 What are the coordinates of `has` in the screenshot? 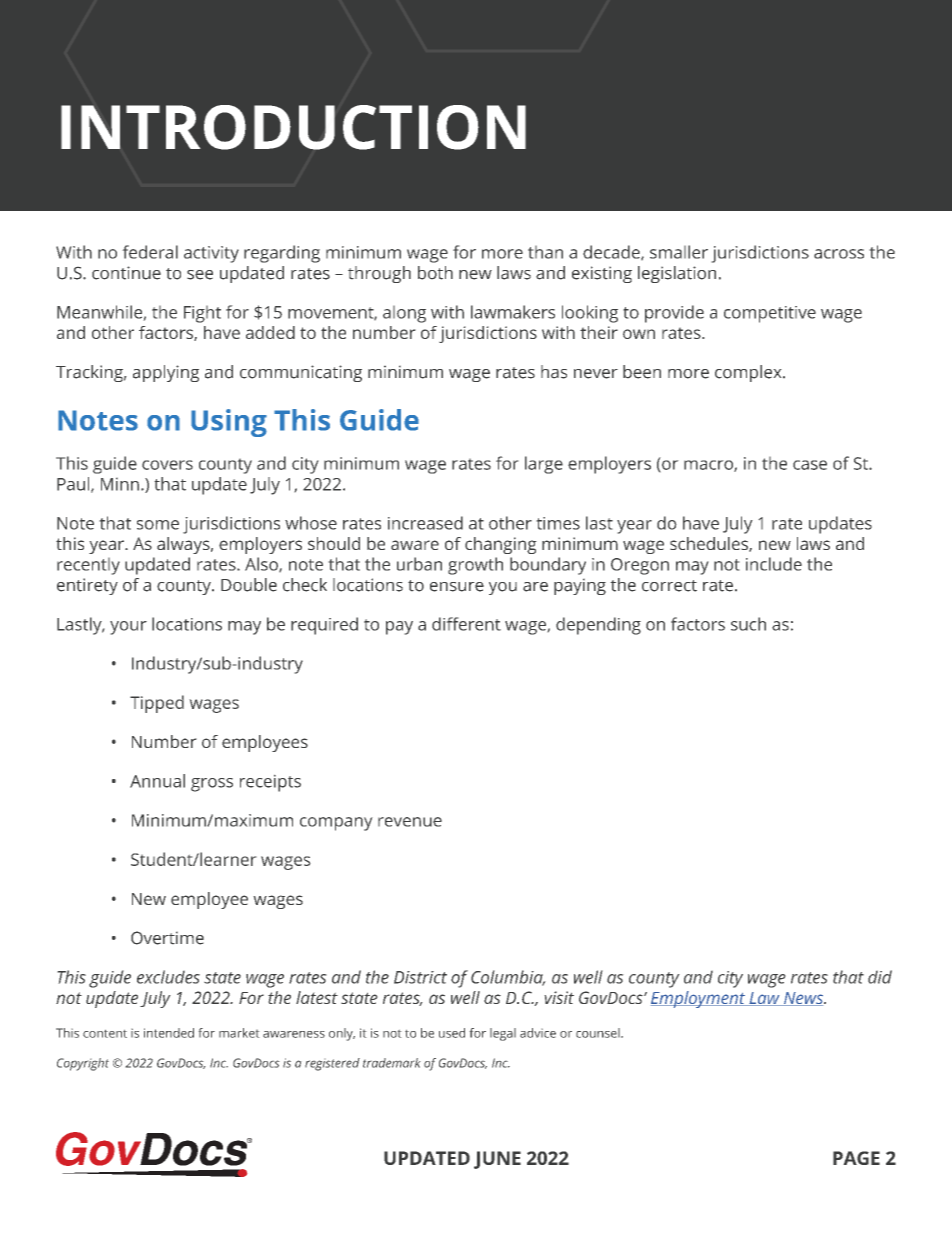 It's located at (554, 372).
